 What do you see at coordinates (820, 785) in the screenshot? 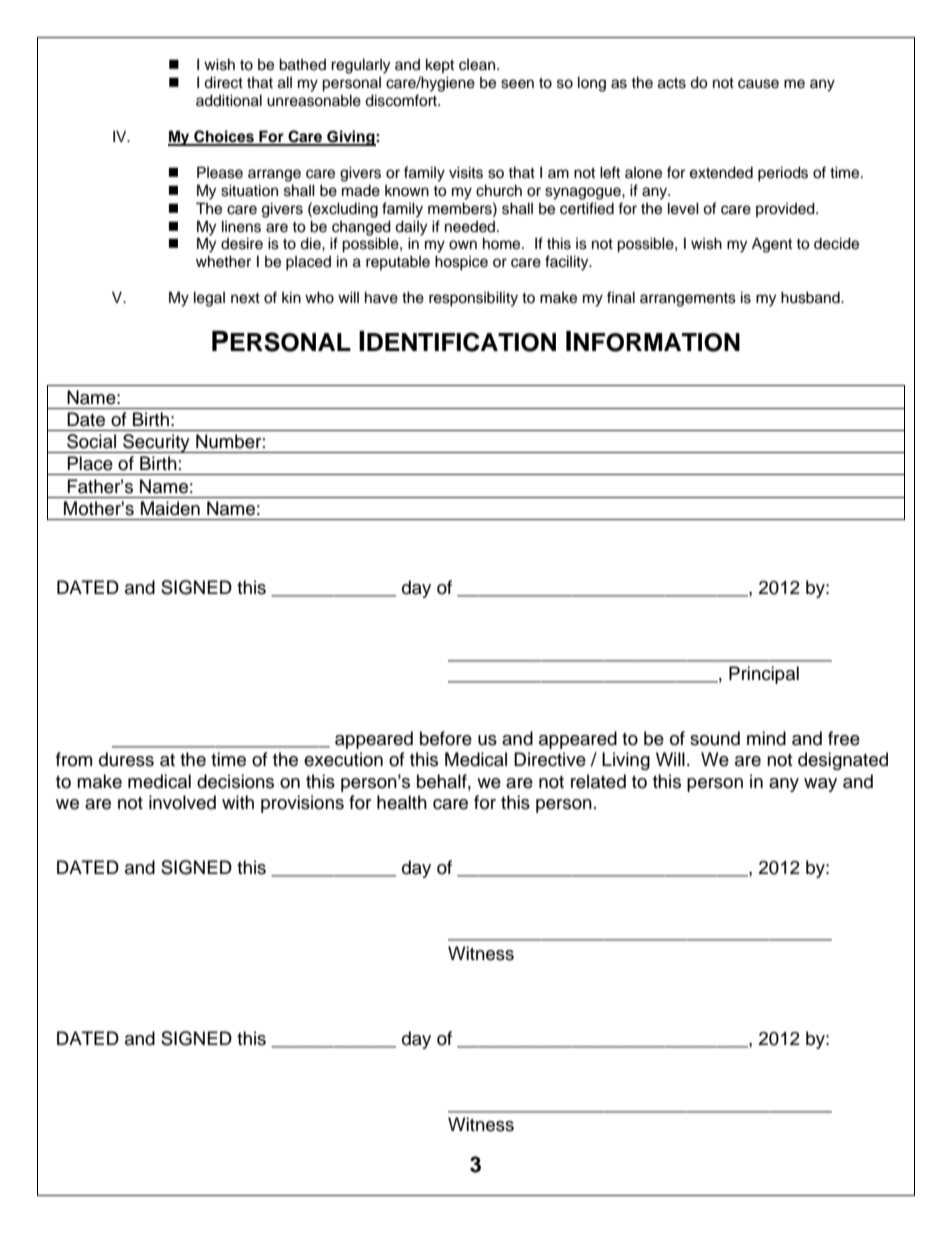
I see `way` at bounding box center [820, 785].
